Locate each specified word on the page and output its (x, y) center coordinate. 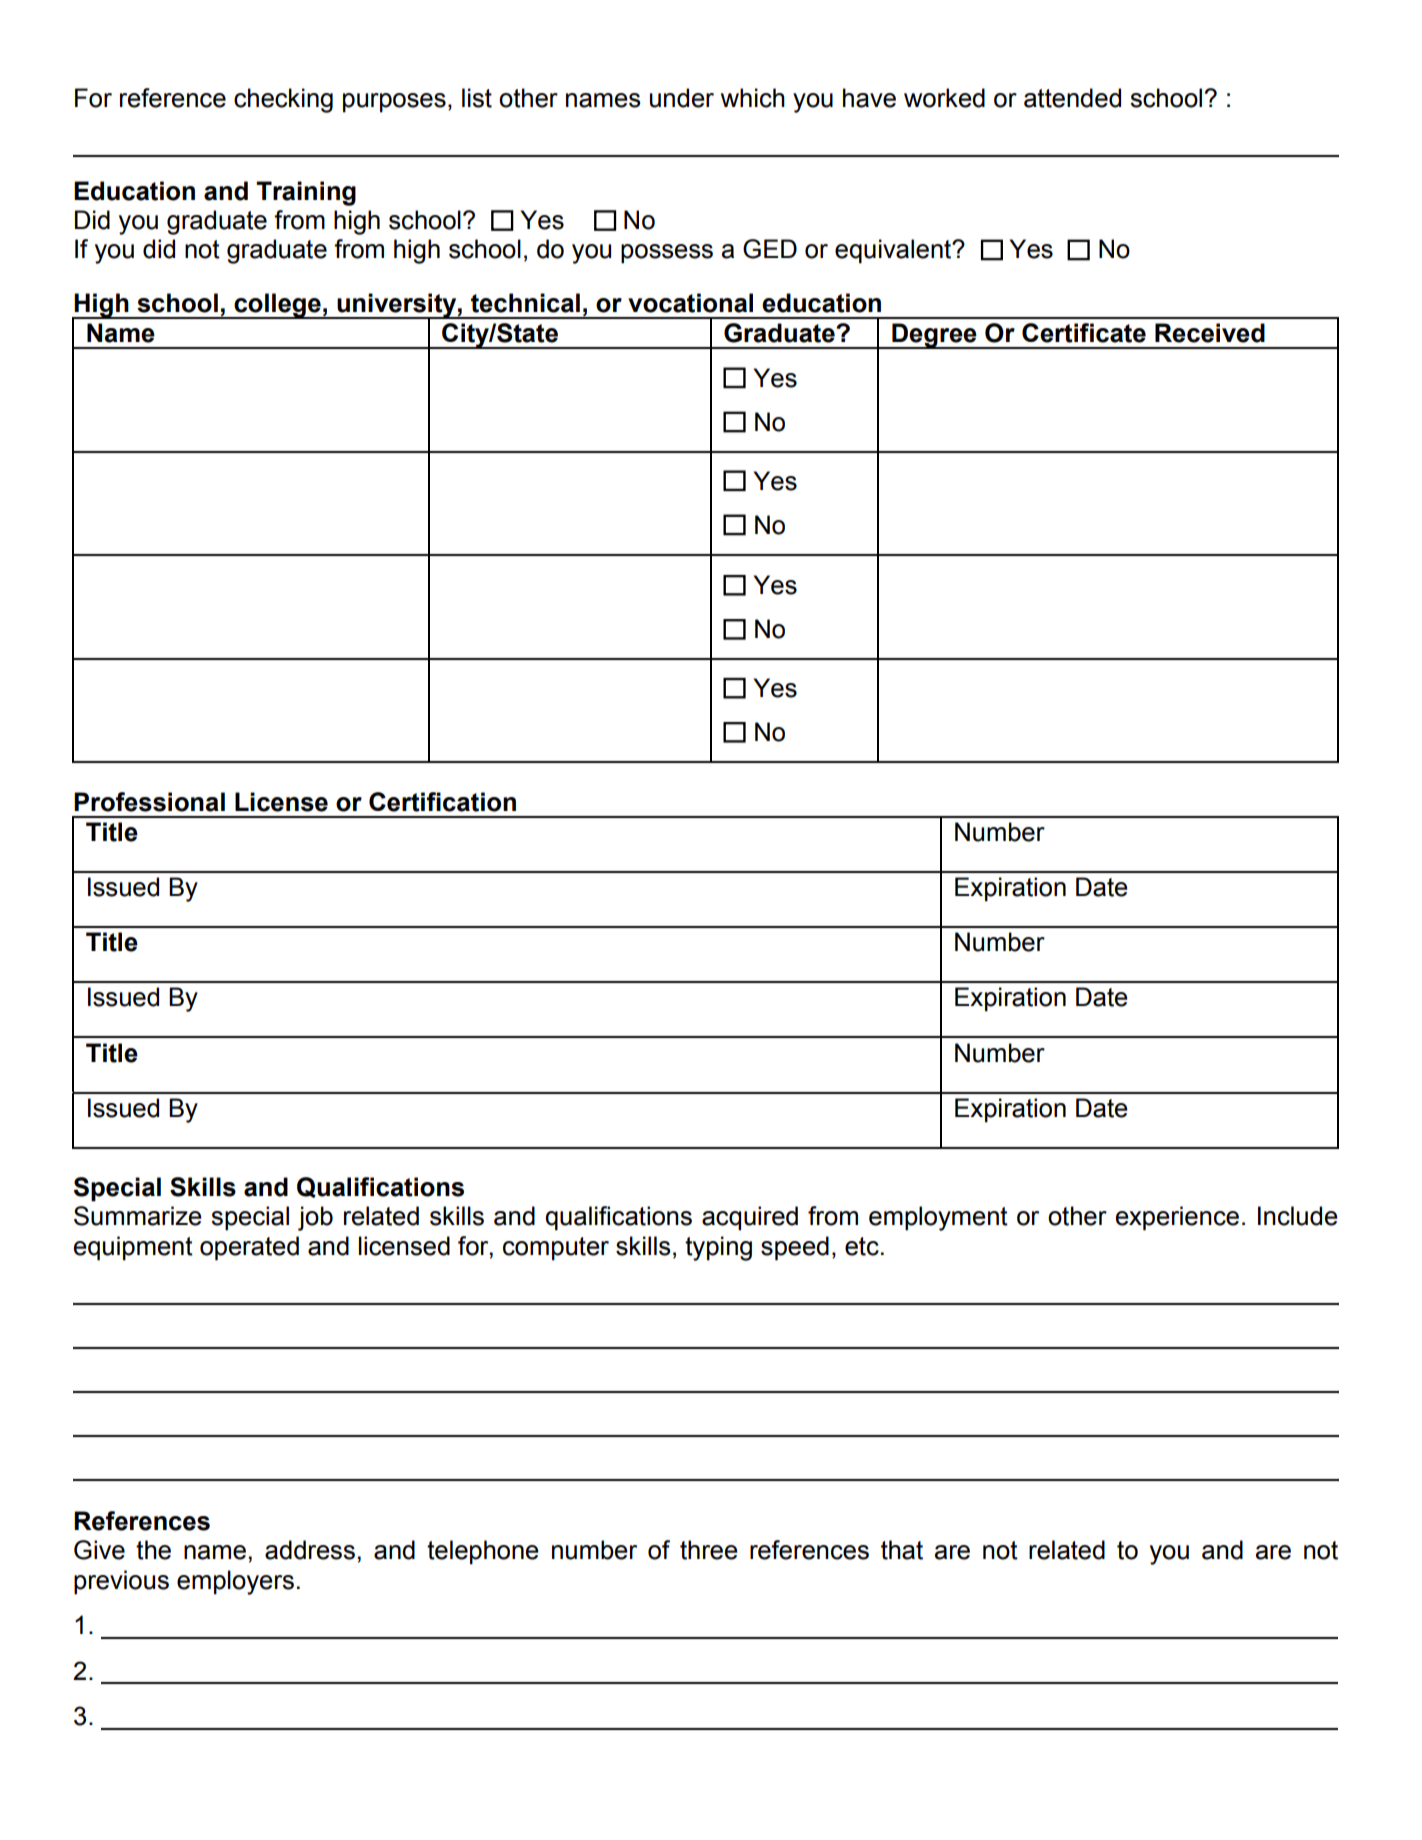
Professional (149, 802)
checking (283, 100)
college (277, 306)
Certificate (1084, 333)
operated (249, 1248)
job (315, 1218)
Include (1298, 1216)
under (682, 98)
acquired (750, 1218)
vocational (690, 303)
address (310, 1550)
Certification (442, 802)
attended (1072, 98)
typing (718, 1248)
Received (1210, 333)
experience (1177, 1218)
